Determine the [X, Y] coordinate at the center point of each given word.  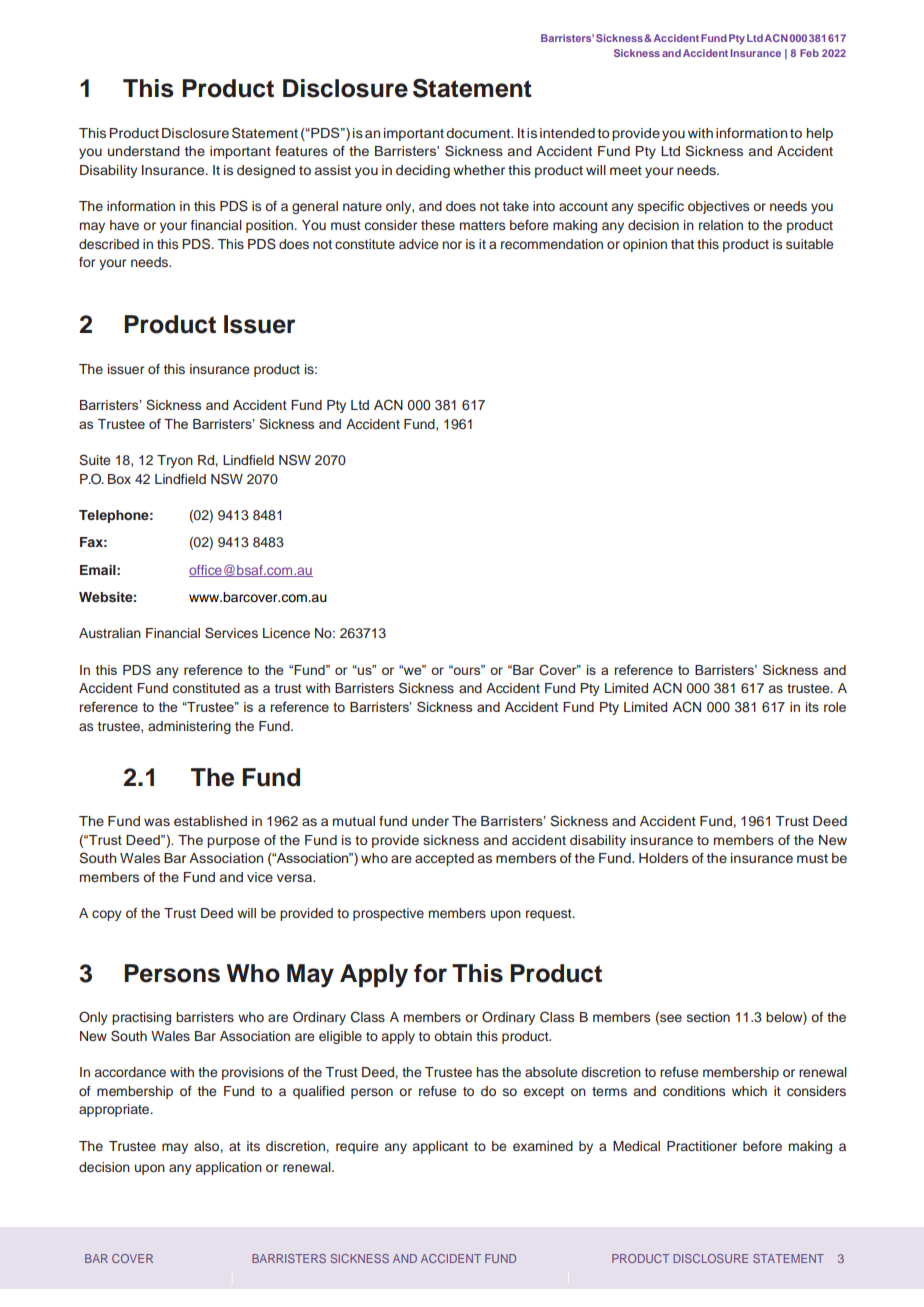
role [835, 707]
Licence [286, 633]
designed [266, 171]
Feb [809, 53]
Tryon [175, 461]
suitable [809, 244]
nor [452, 245]
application [229, 1168]
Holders [663, 858]
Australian [110, 633]
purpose [233, 842]
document [479, 133]
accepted [444, 859]
